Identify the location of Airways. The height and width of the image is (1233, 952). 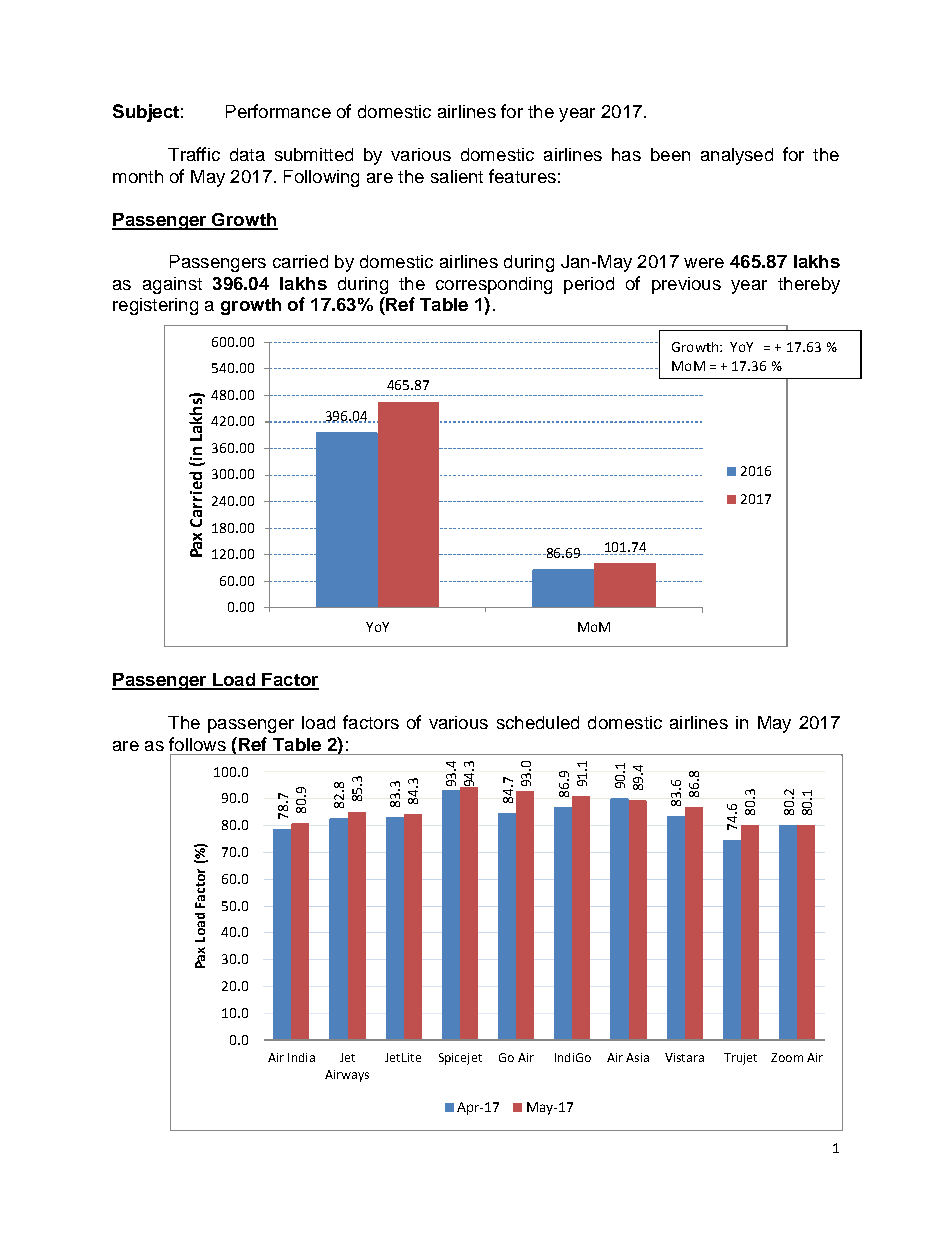
(347, 1076).
